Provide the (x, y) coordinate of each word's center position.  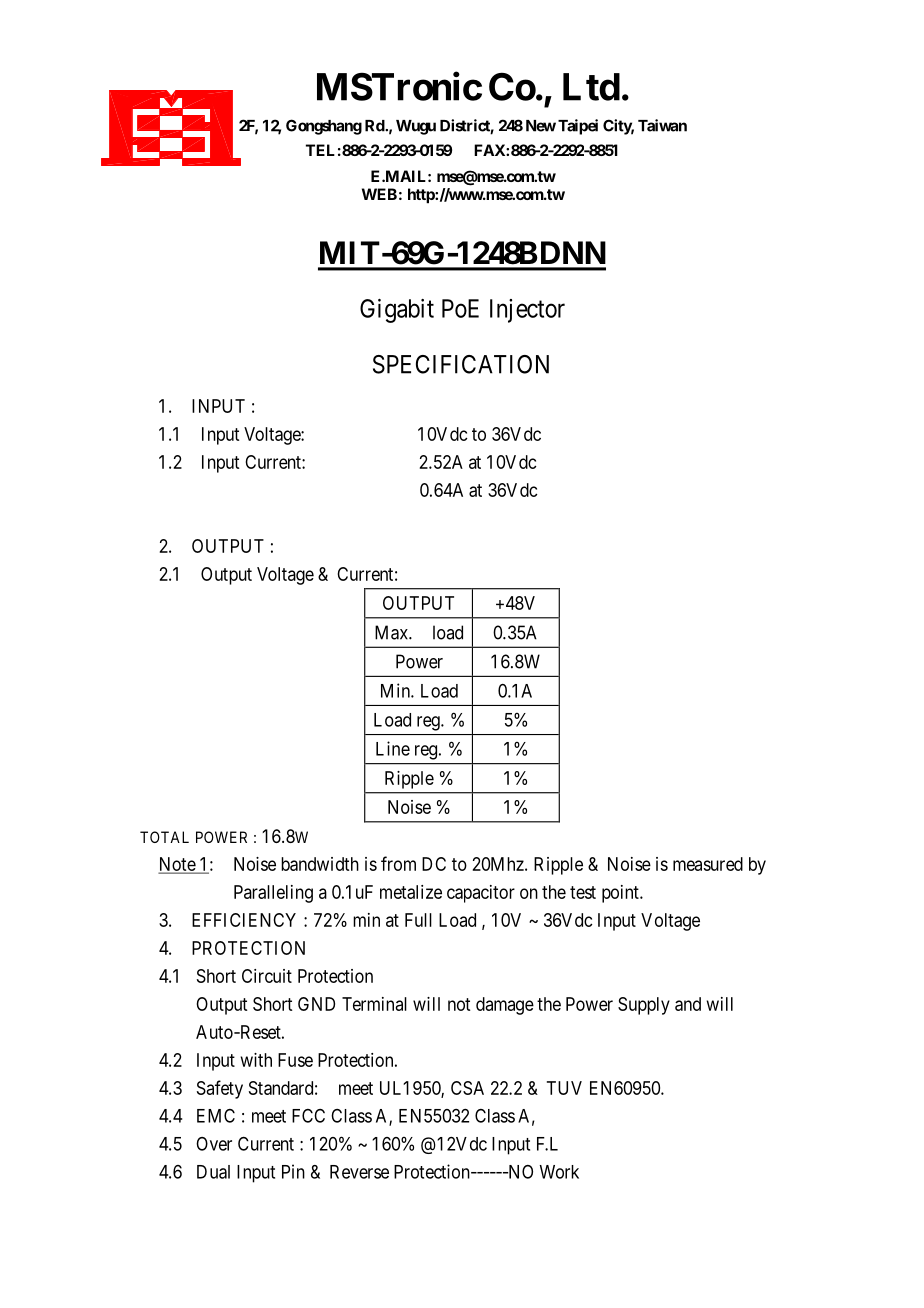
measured (708, 864)
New (541, 126)
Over (214, 1144)
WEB (379, 194)
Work (559, 1172)
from (398, 863)
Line (393, 748)
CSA (467, 1088)
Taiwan (662, 125)
